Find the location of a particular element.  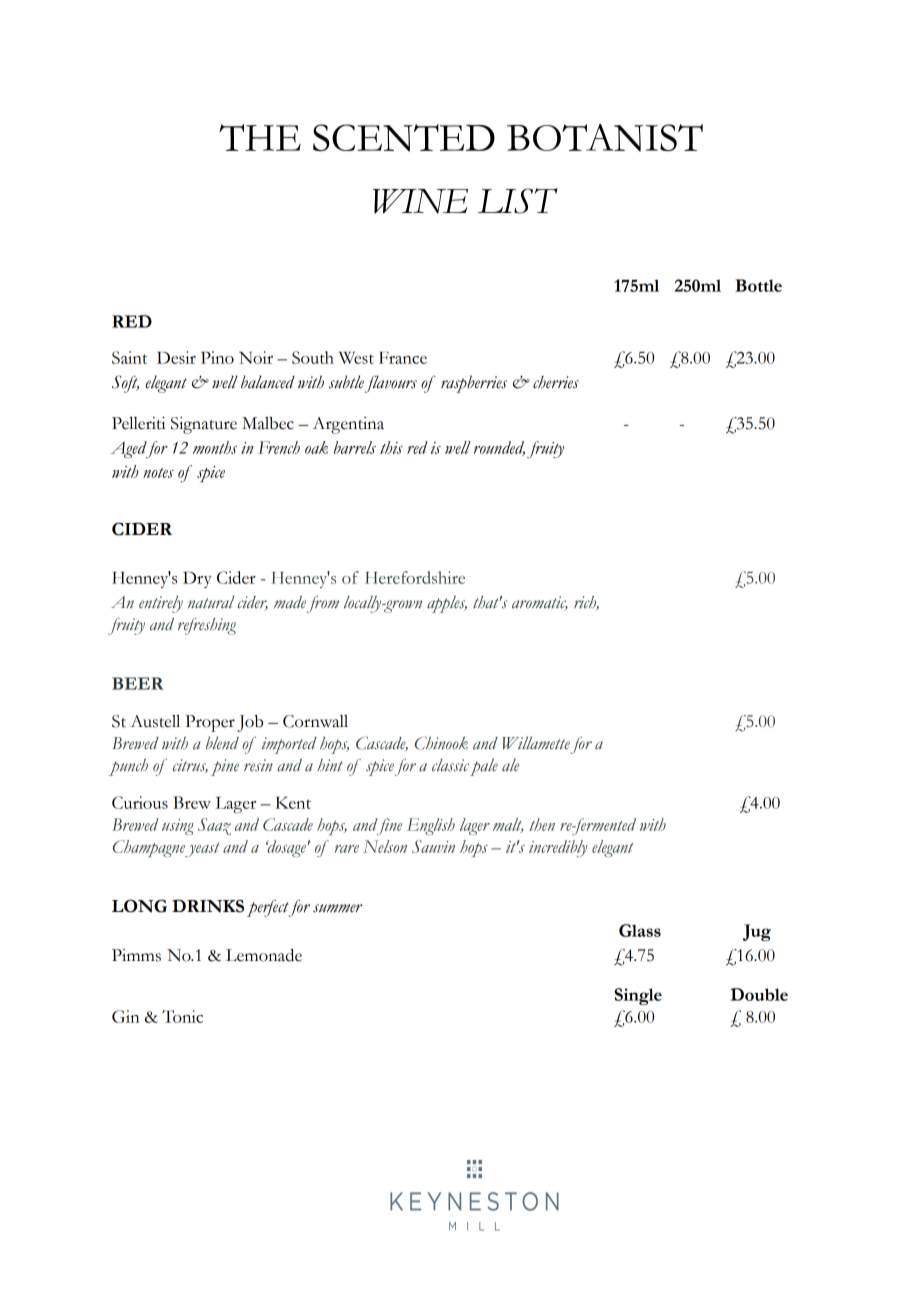

Tonic is located at coordinates (182, 1016).
